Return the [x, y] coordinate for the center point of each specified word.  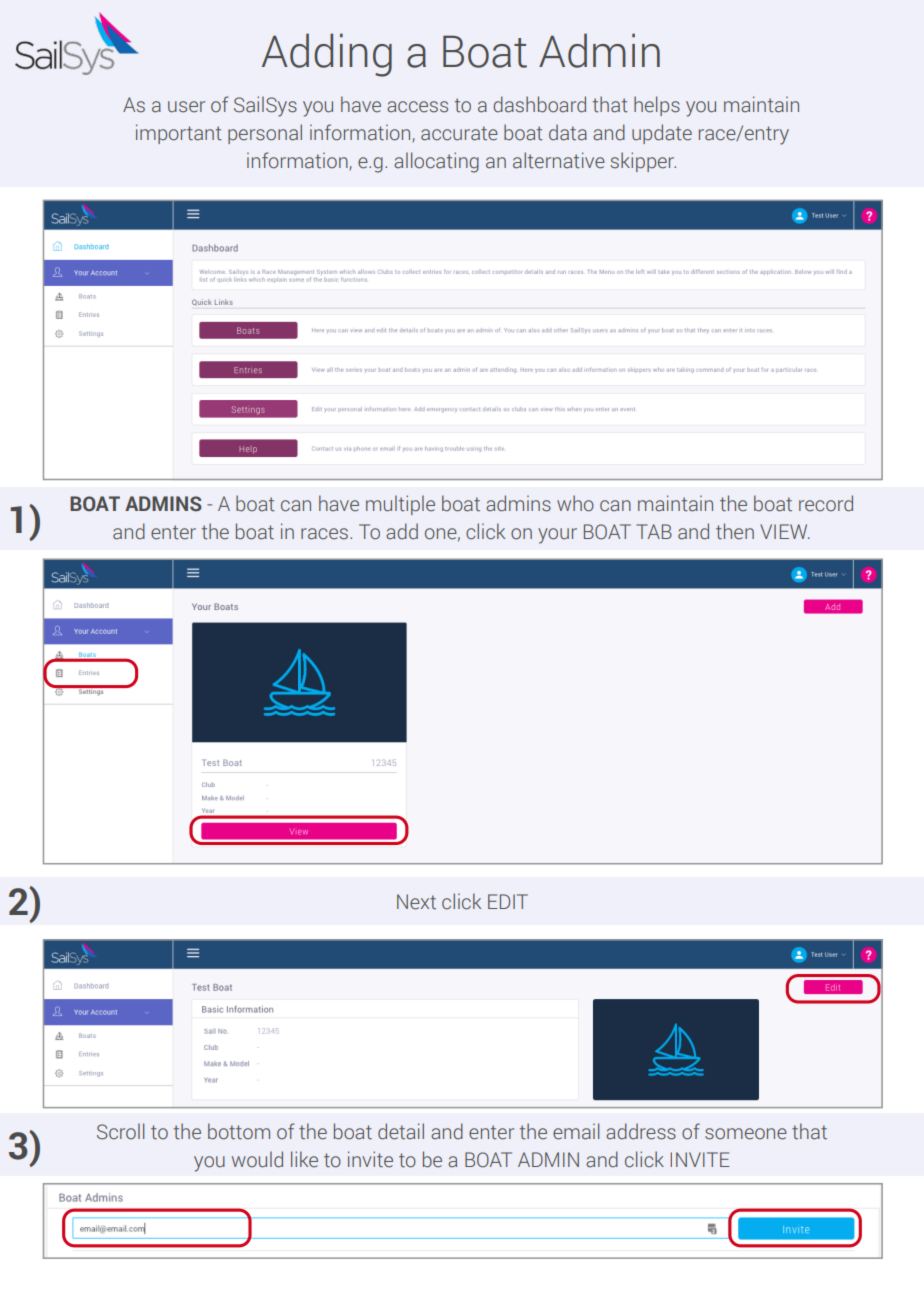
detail [401, 1131]
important [179, 134]
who [575, 503]
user [186, 107]
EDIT [508, 901]
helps [657, 106]
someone [746, 1134]
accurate [459, 133]
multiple [400, 505]
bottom [239, 1131]
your [557, 536]
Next [416, 902]
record [826, 503]
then [735, 531]
